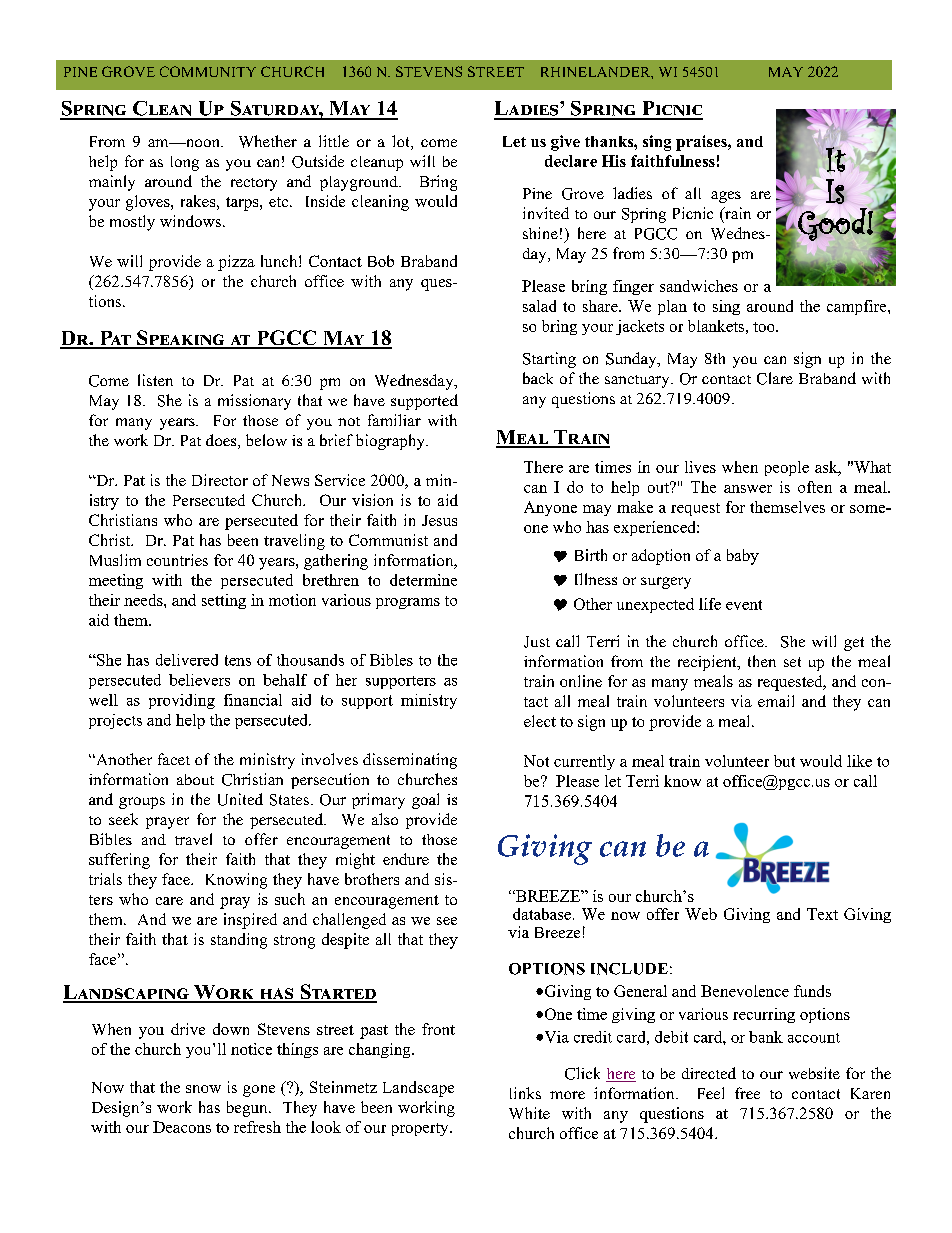 The width and height of the screenshot is (952, 1233). I want to click on praises, so click(702, 143).
